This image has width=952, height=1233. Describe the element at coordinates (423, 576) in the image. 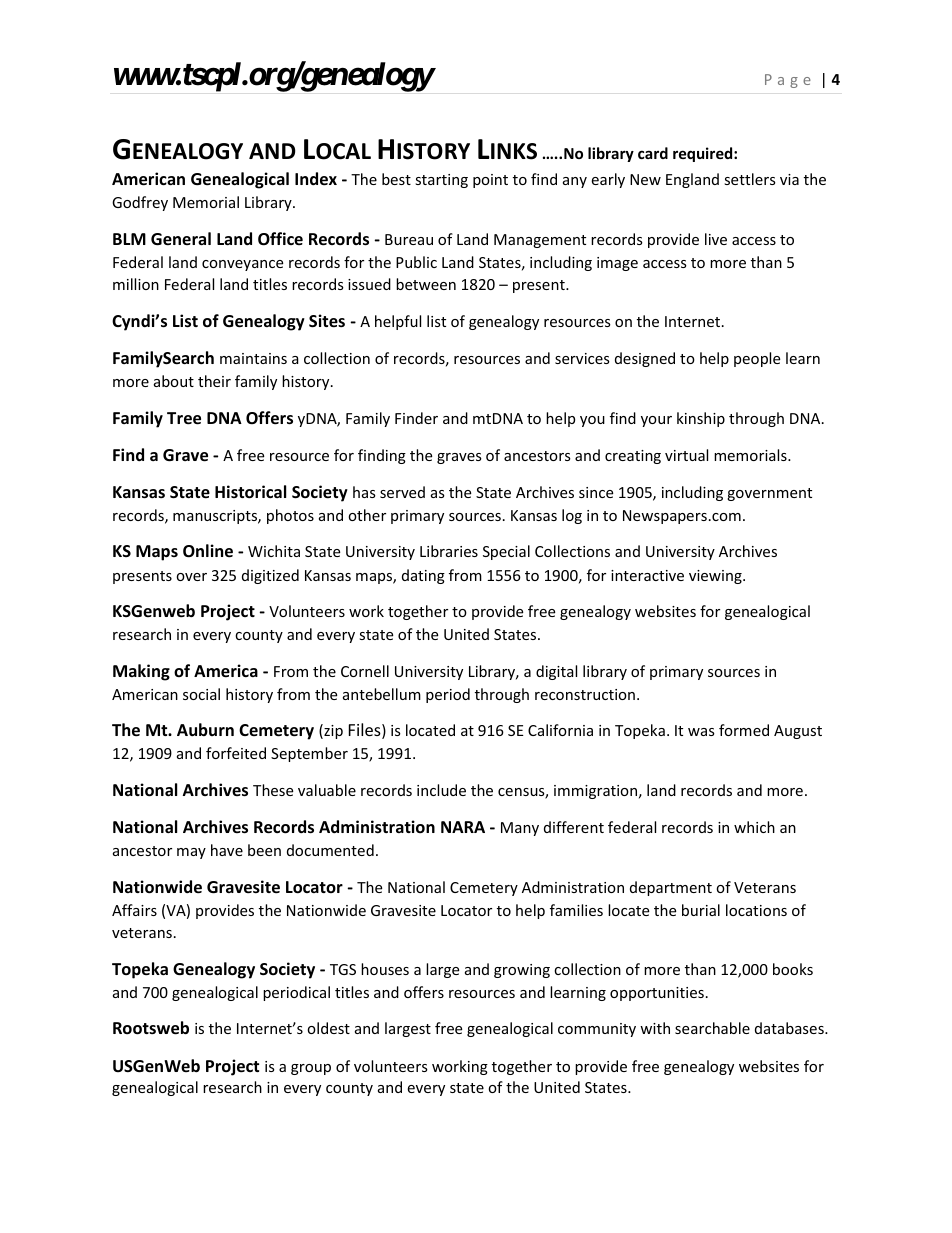

I see `dating` at that location.
